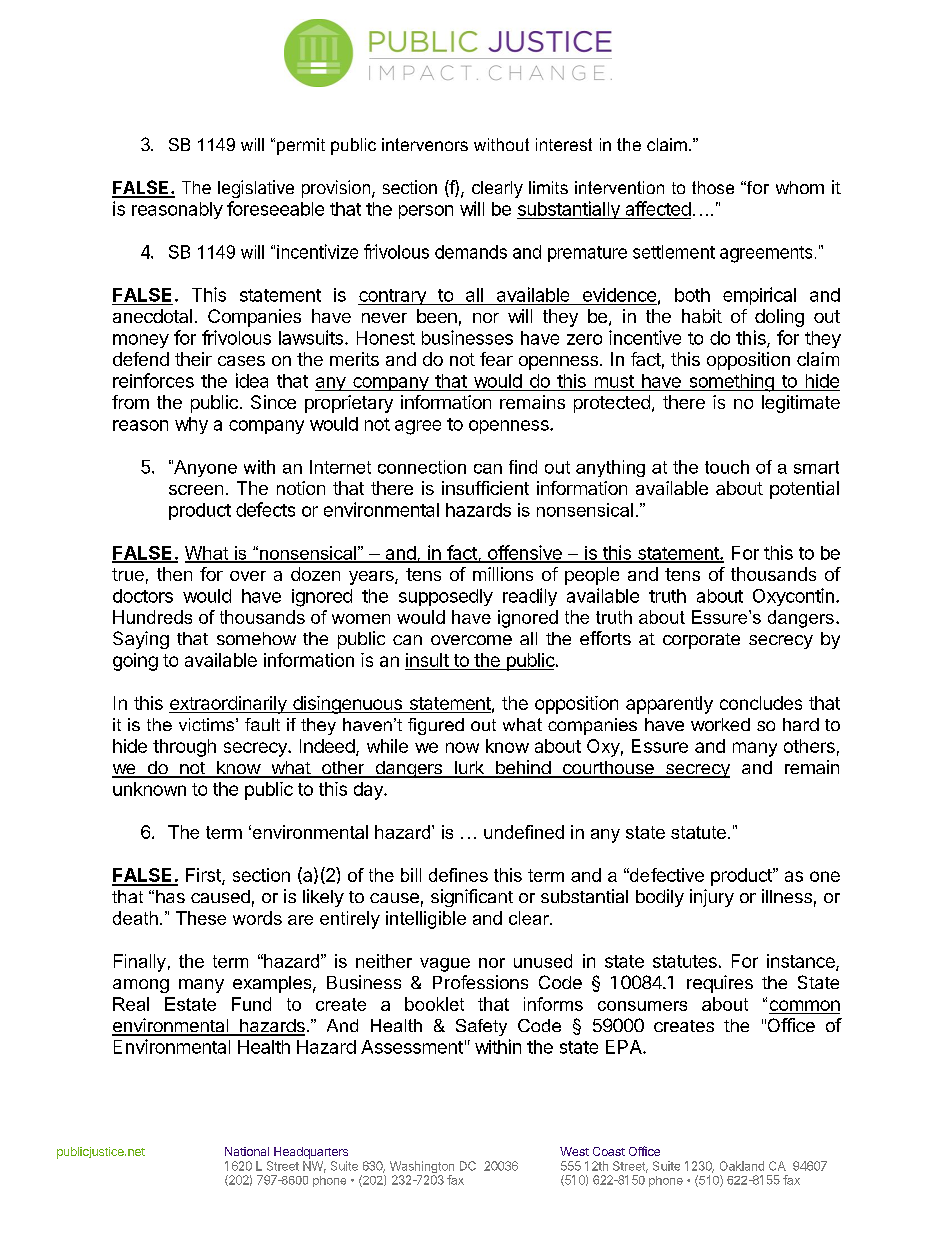  I want to click on insult, so click(428, 661).
